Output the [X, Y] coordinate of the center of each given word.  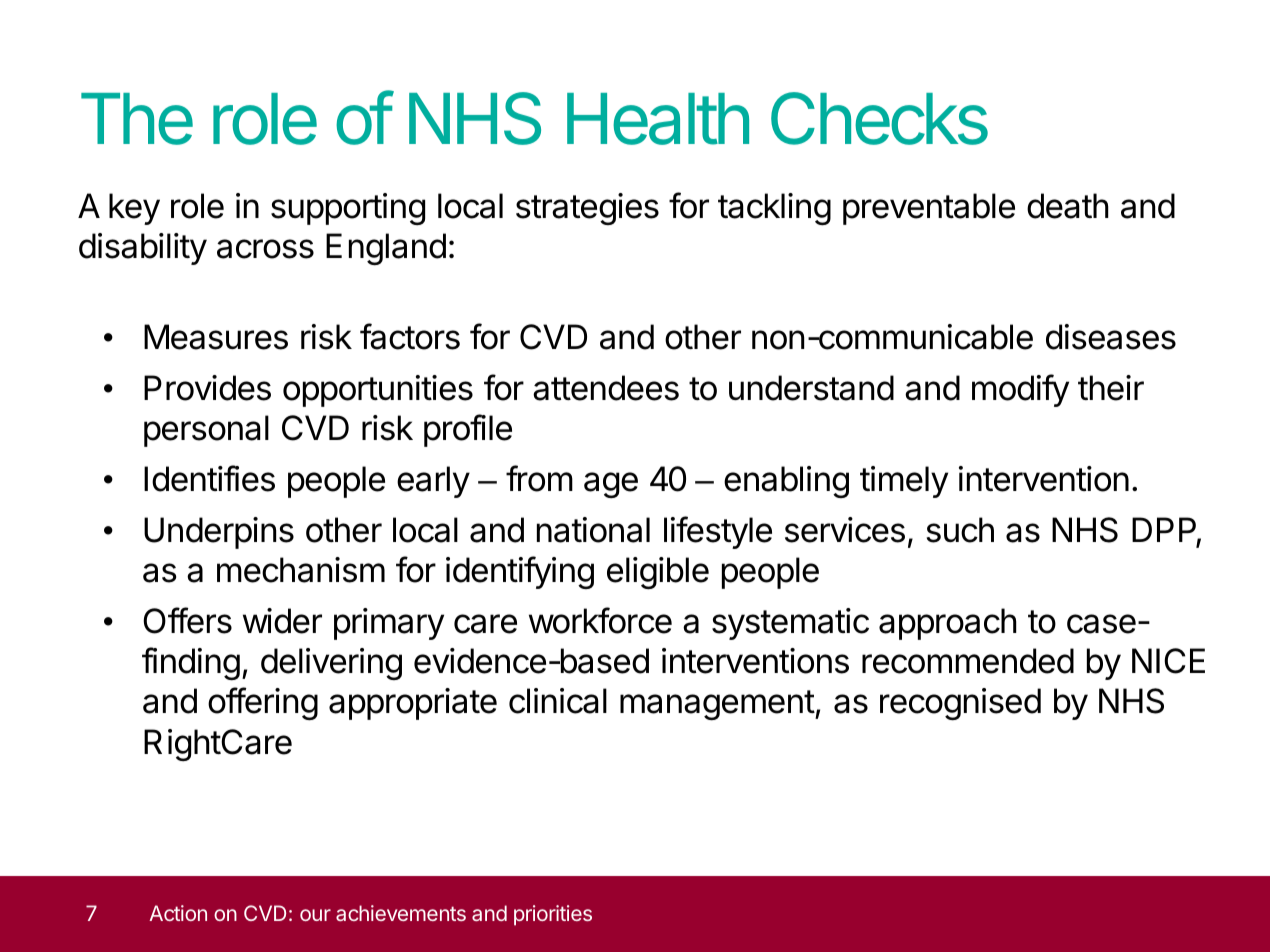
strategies [587, 209]
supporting [348, 209]
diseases [1111, 337]
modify [1020, 390]
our [315, 915]
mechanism [301, 570]
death [1068, 206]
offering [263, 703]
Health [658, 119]
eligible [658, 573]
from [539, 478]
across [265, 249]
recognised [960, 704]
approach [948, 624]
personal [206, 431]
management [717, 705]
